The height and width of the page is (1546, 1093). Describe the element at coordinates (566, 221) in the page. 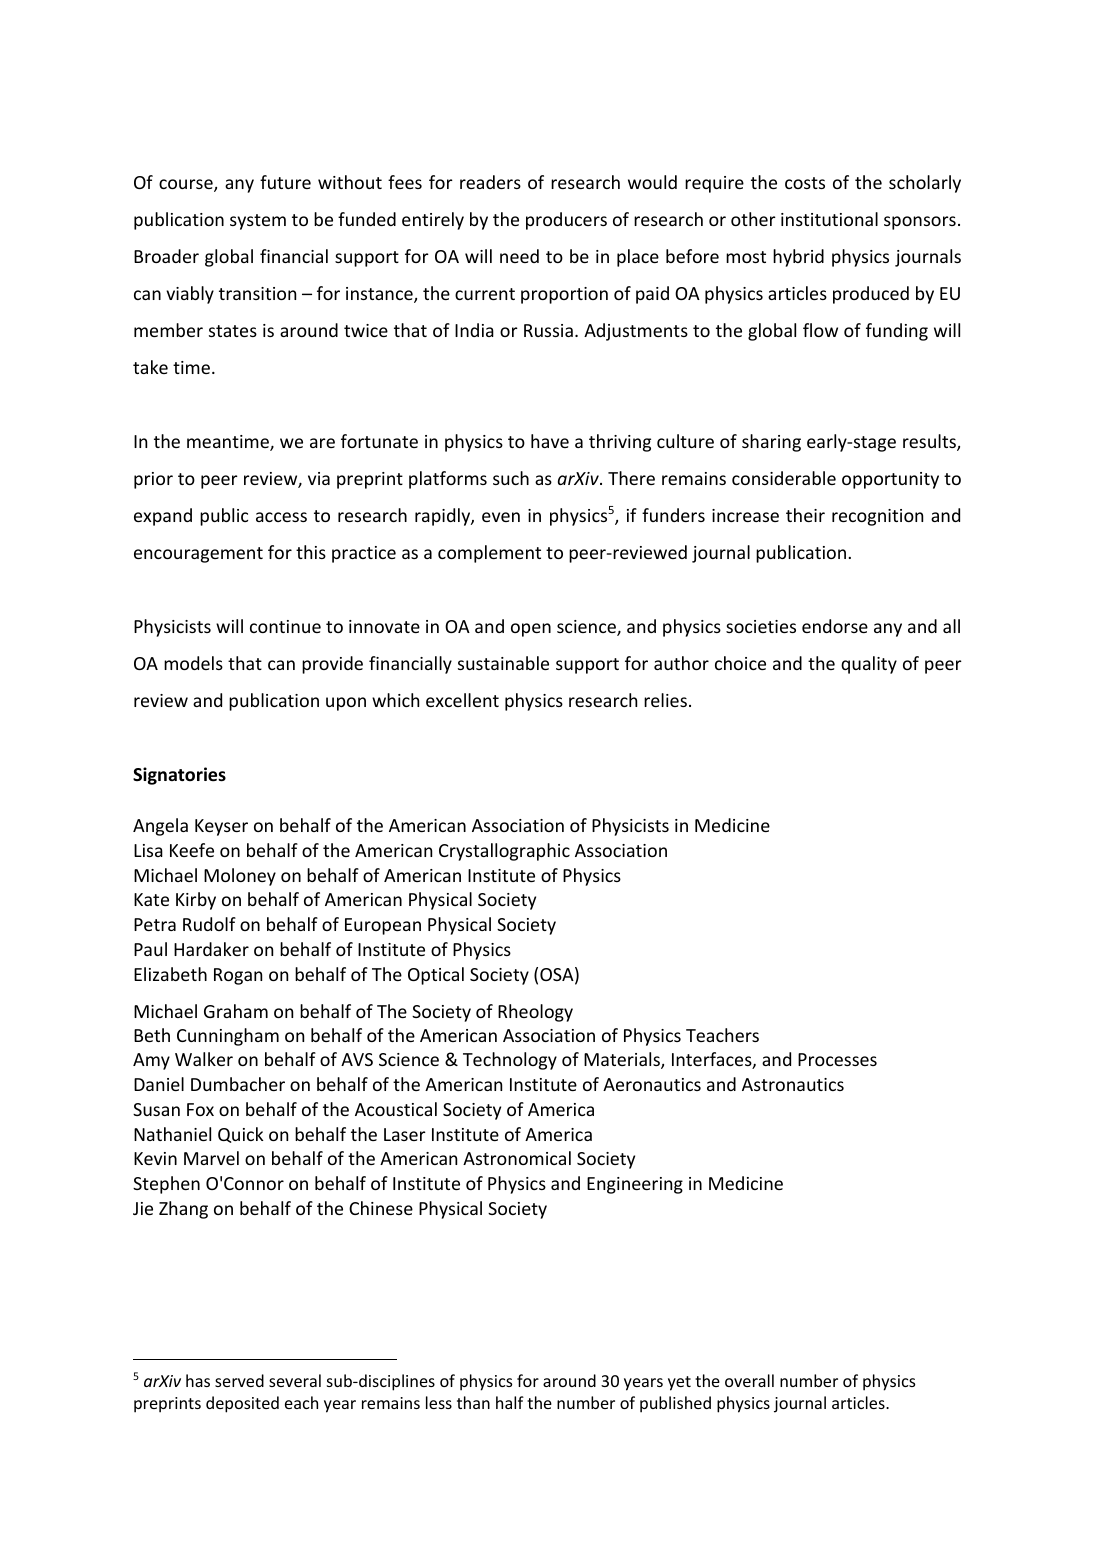

I see `producers` at that location.
